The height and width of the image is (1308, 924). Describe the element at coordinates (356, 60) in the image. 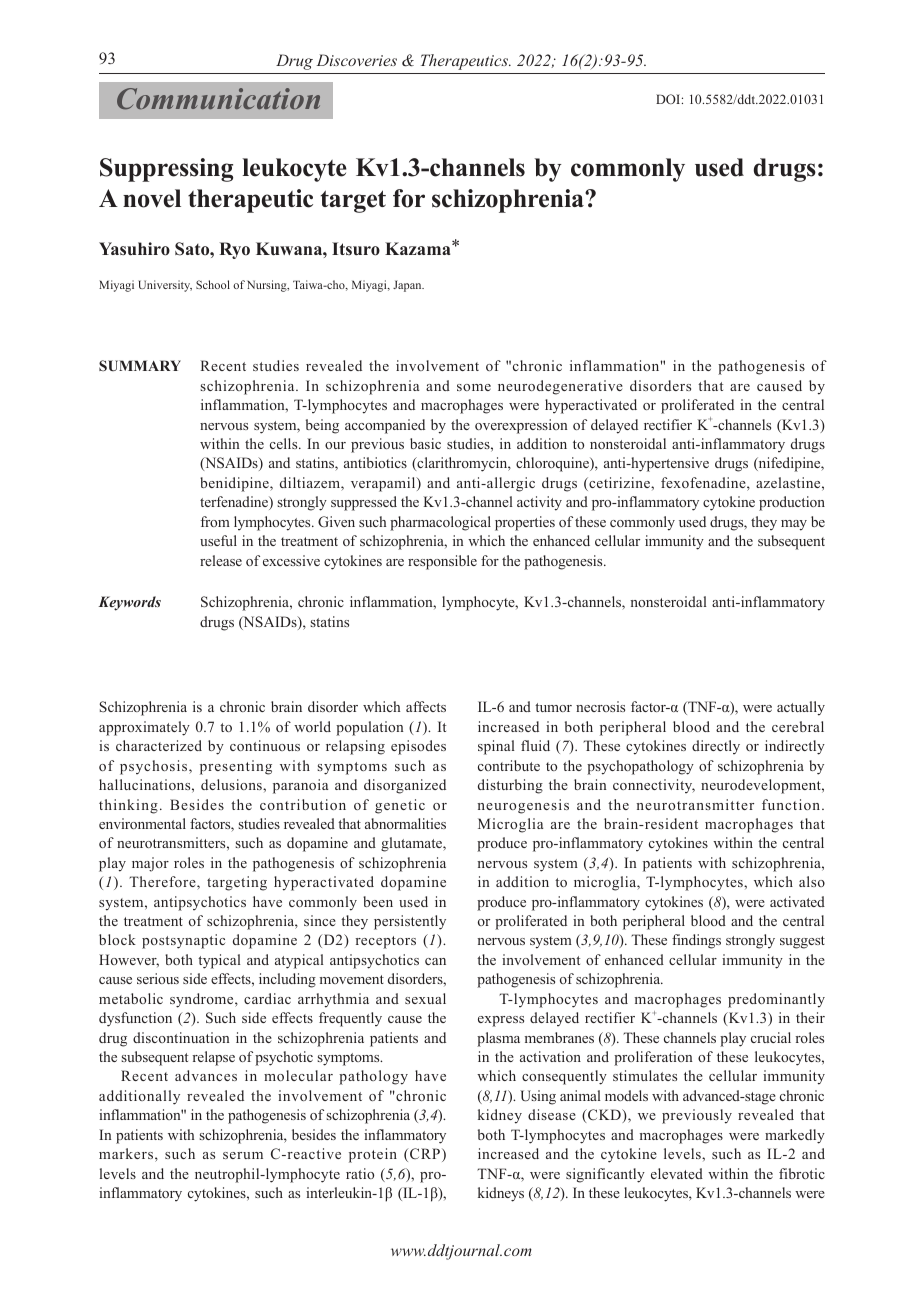

I see `Discoveries` at that location.
